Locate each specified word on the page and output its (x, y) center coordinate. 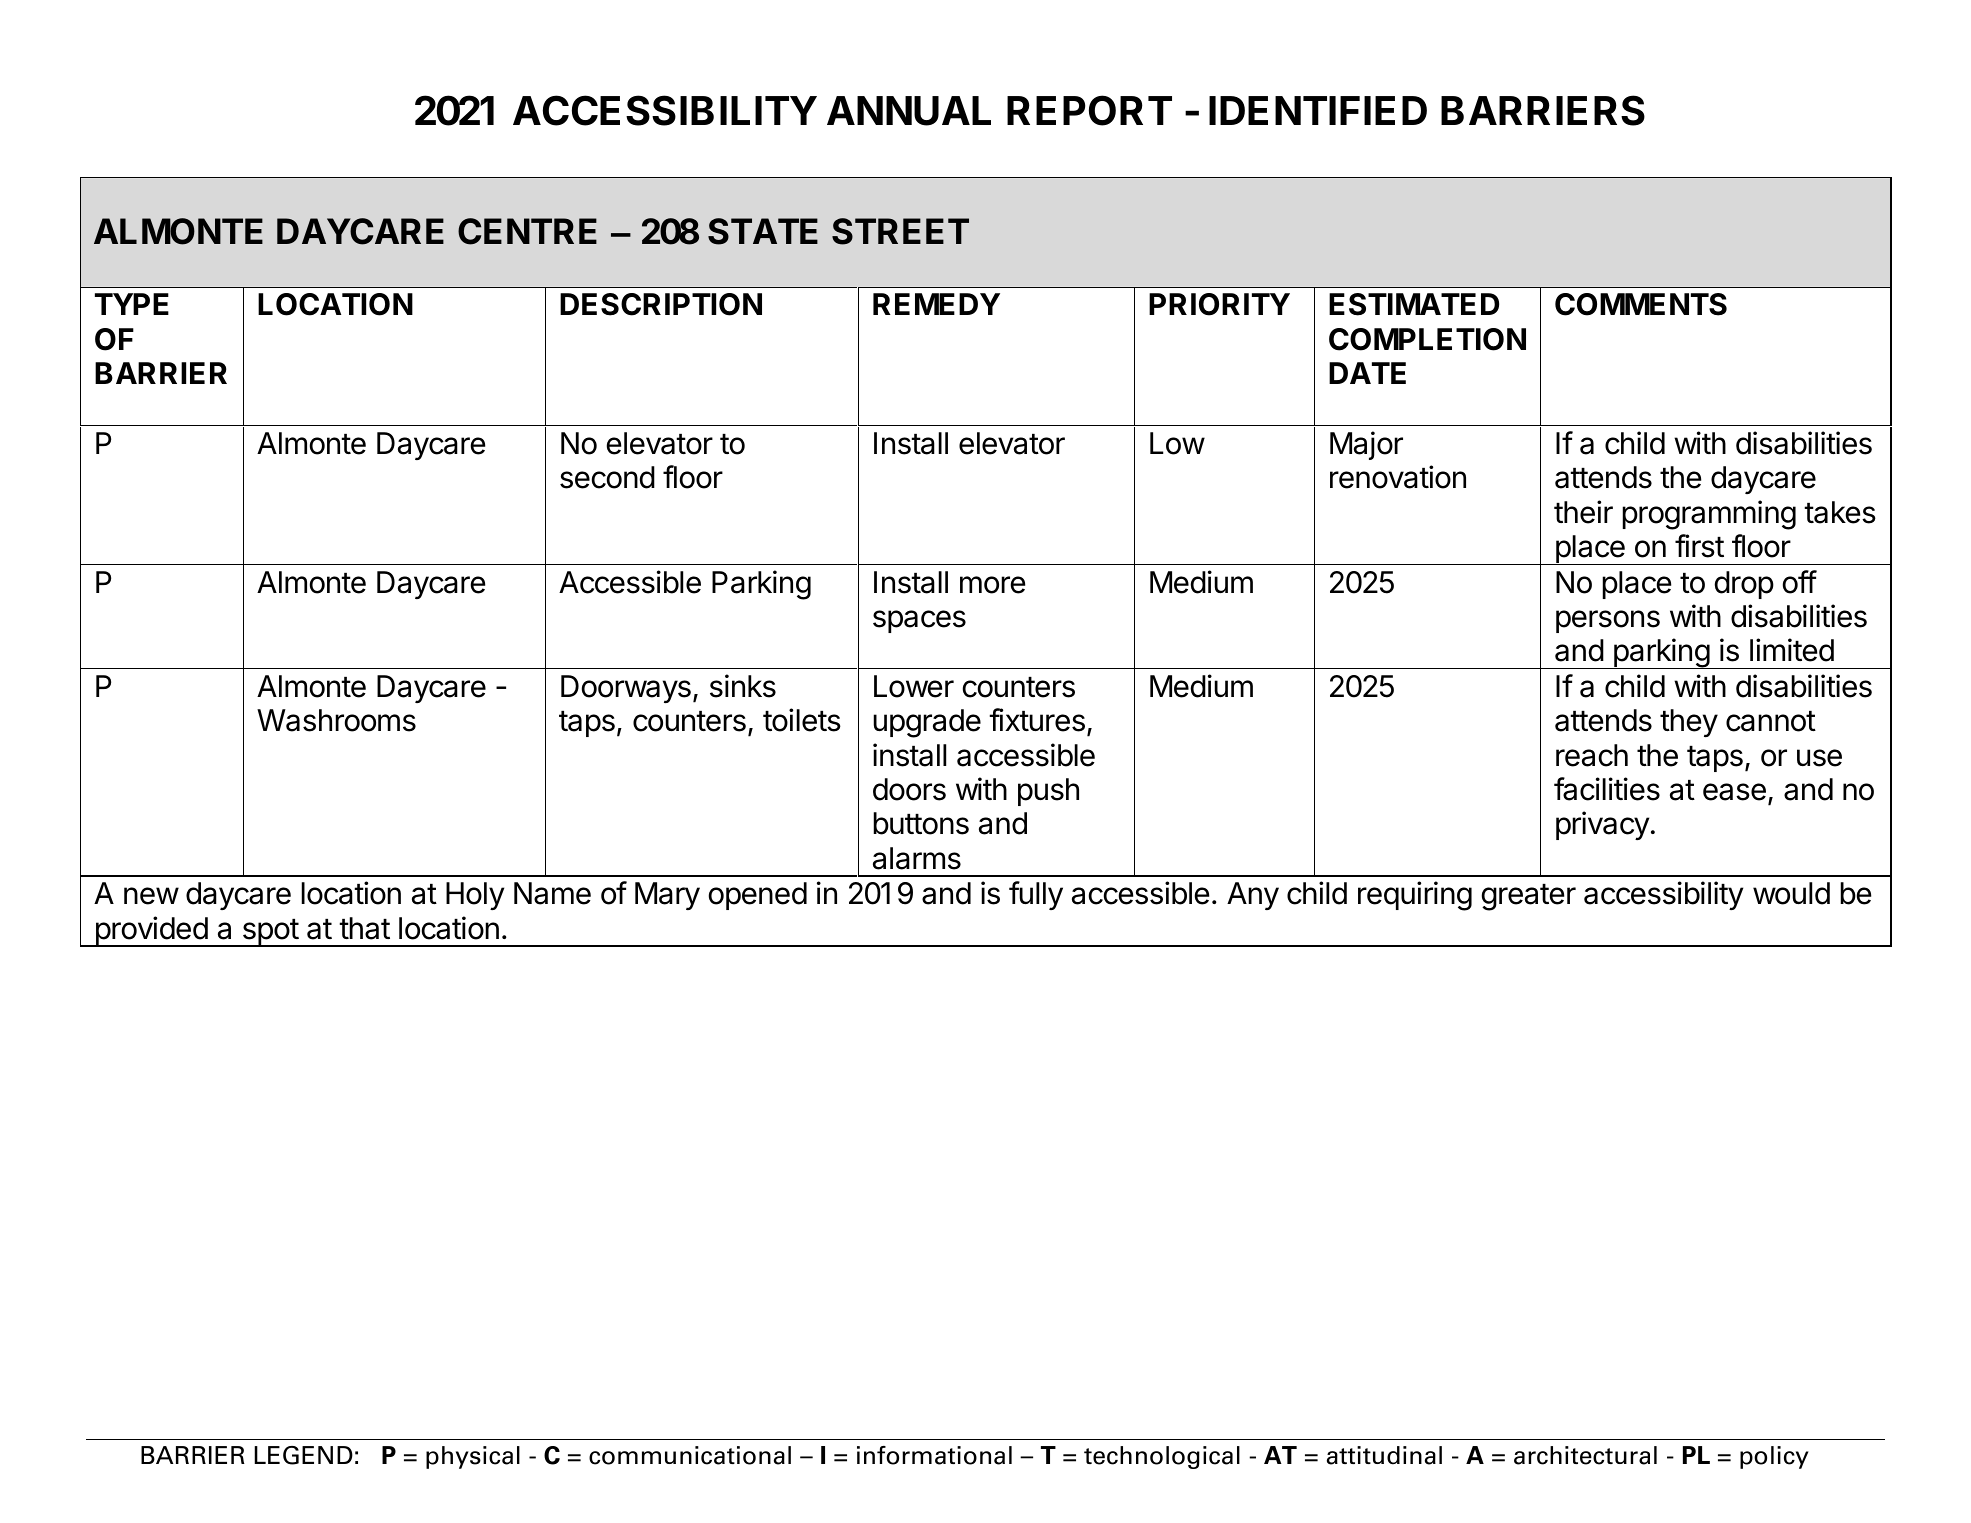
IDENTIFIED (1318, 110)
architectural (1585, 1455)
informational (934, 1455)
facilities (1607, 789)
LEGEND (303, 1455)
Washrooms (336, 720)
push (1048, 792)
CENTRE (527, 231)
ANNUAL (909, 111)
